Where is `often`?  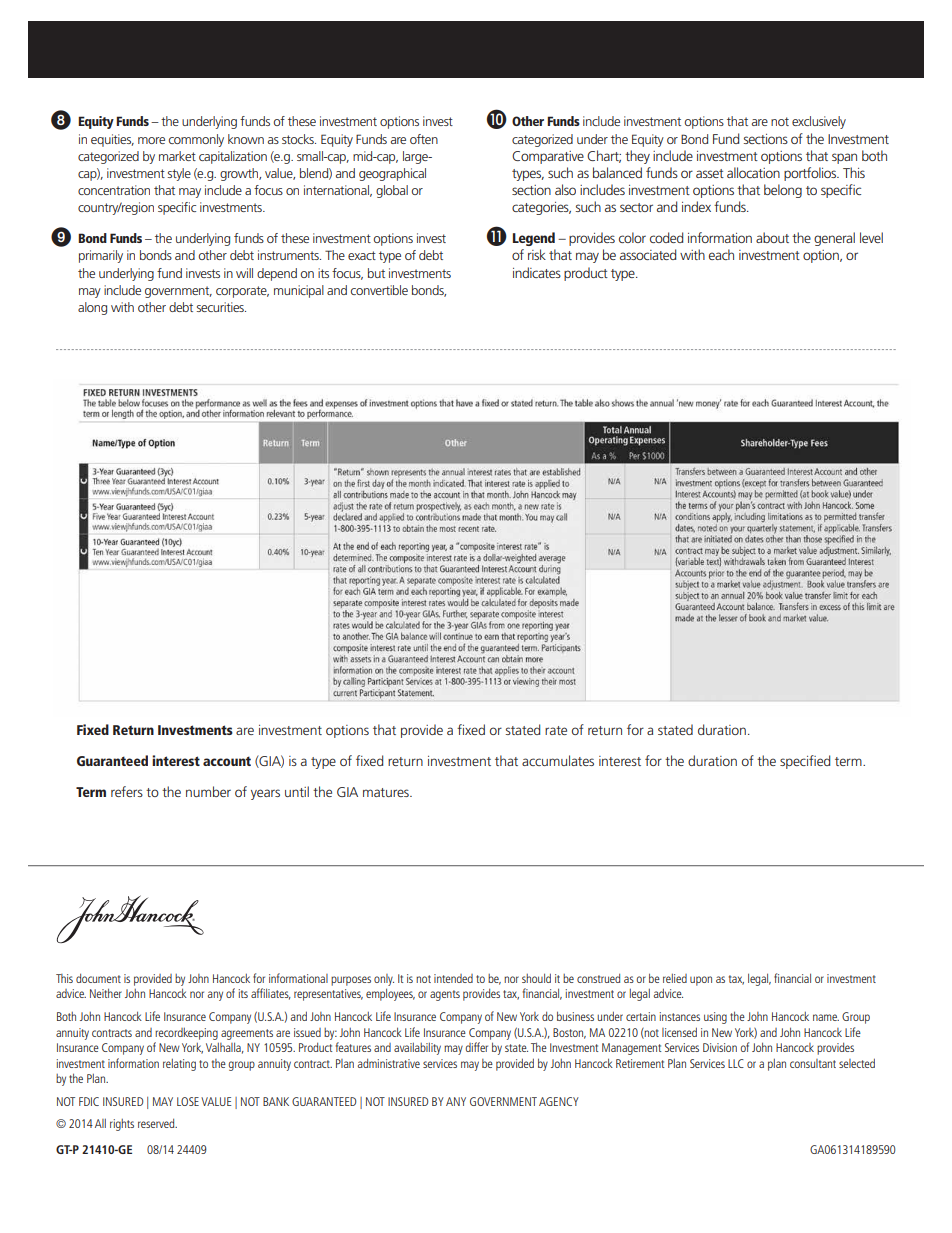 often is located at coordinates (424, 139).
